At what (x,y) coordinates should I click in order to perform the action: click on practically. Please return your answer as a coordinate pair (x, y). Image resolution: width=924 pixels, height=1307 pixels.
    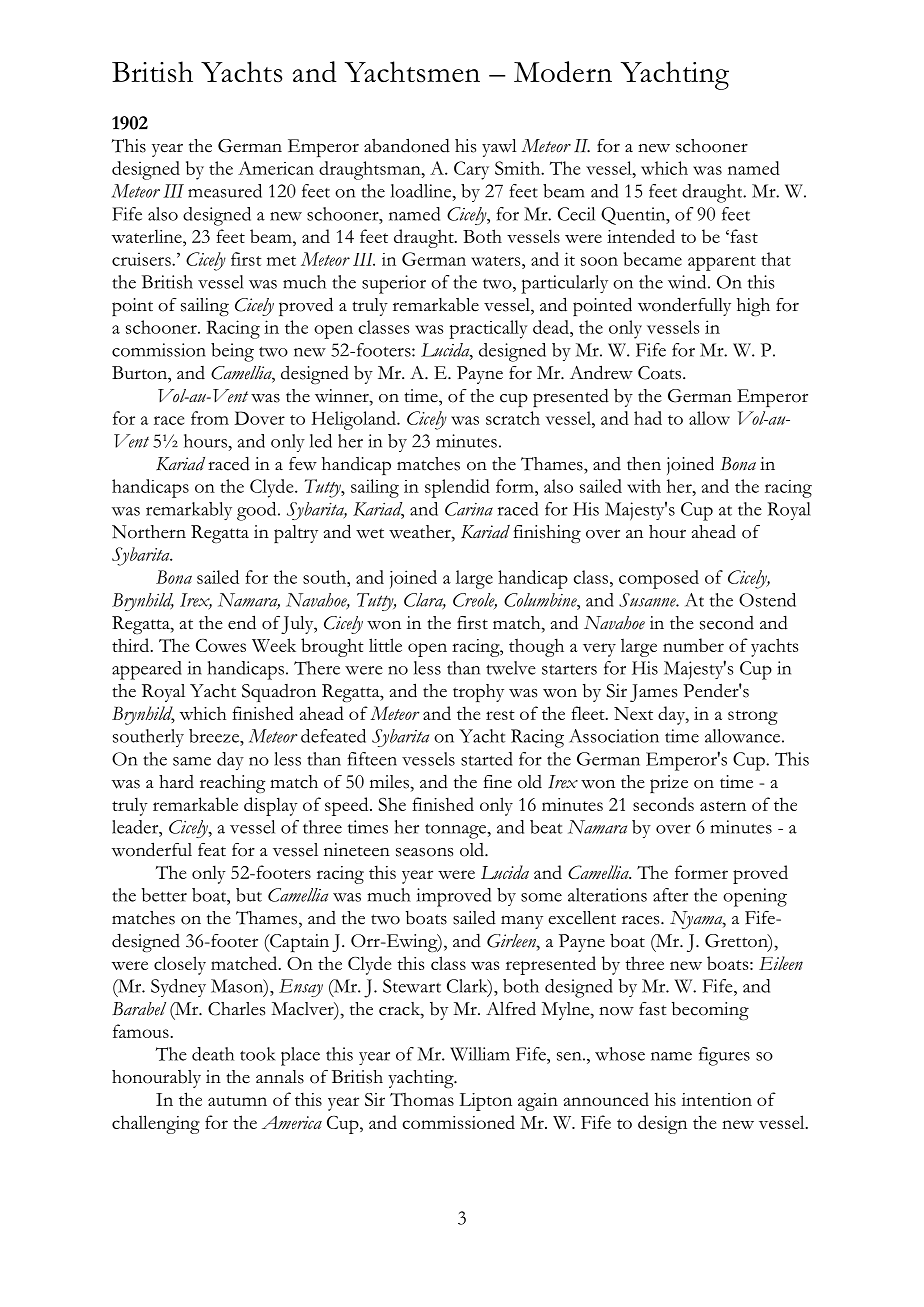
    Looking at the image, I should click on (488, 329).
